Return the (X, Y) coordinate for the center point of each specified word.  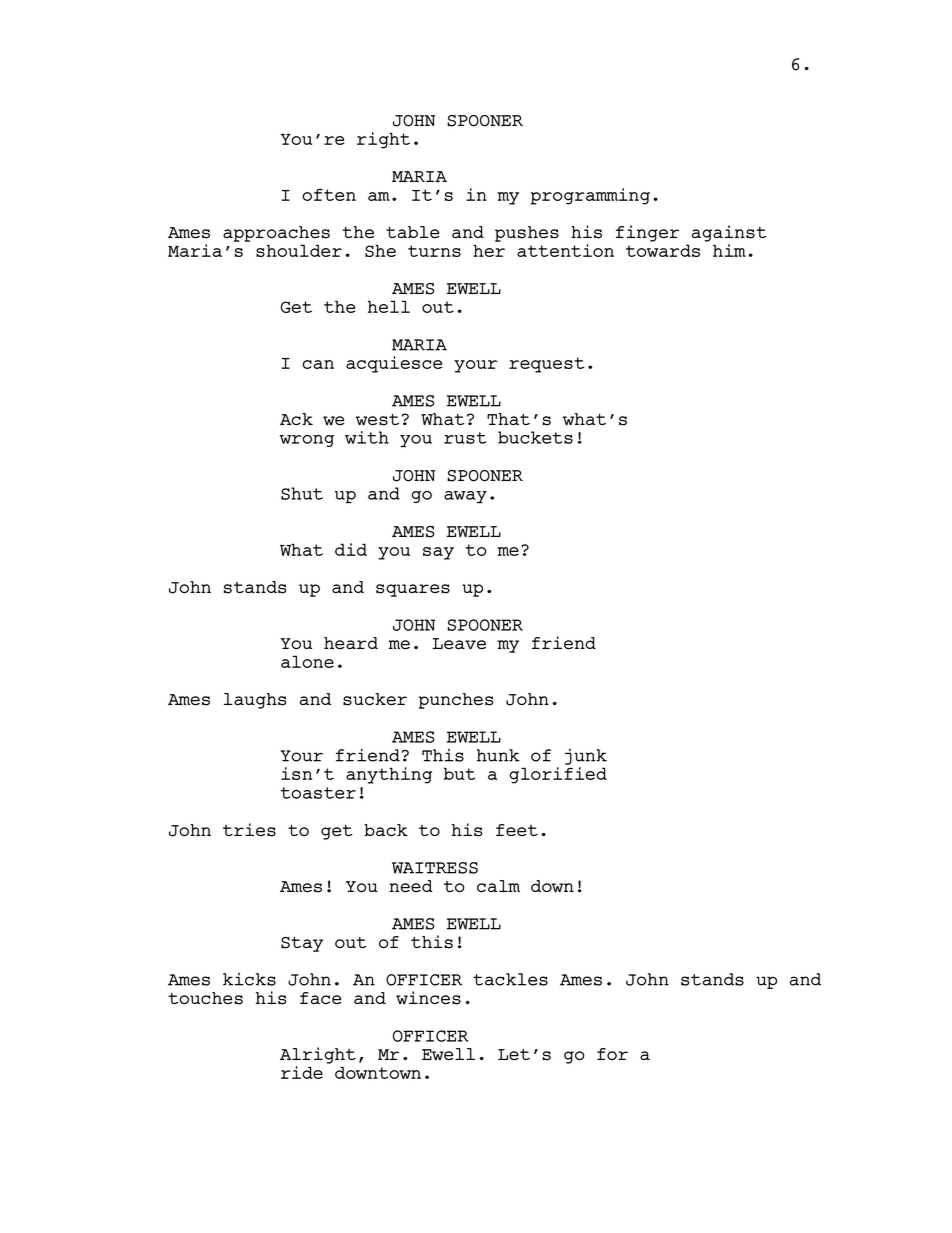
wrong (307, 441)
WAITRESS (435, 868)
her (489, 250)
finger (647, 233)
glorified (558, 775)
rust (465, 438)
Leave (459, 644)
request (546, 365)
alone (307, 661)
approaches (276, 234)
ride (302, 1072)
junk (586, 756)
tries (249, 830)
